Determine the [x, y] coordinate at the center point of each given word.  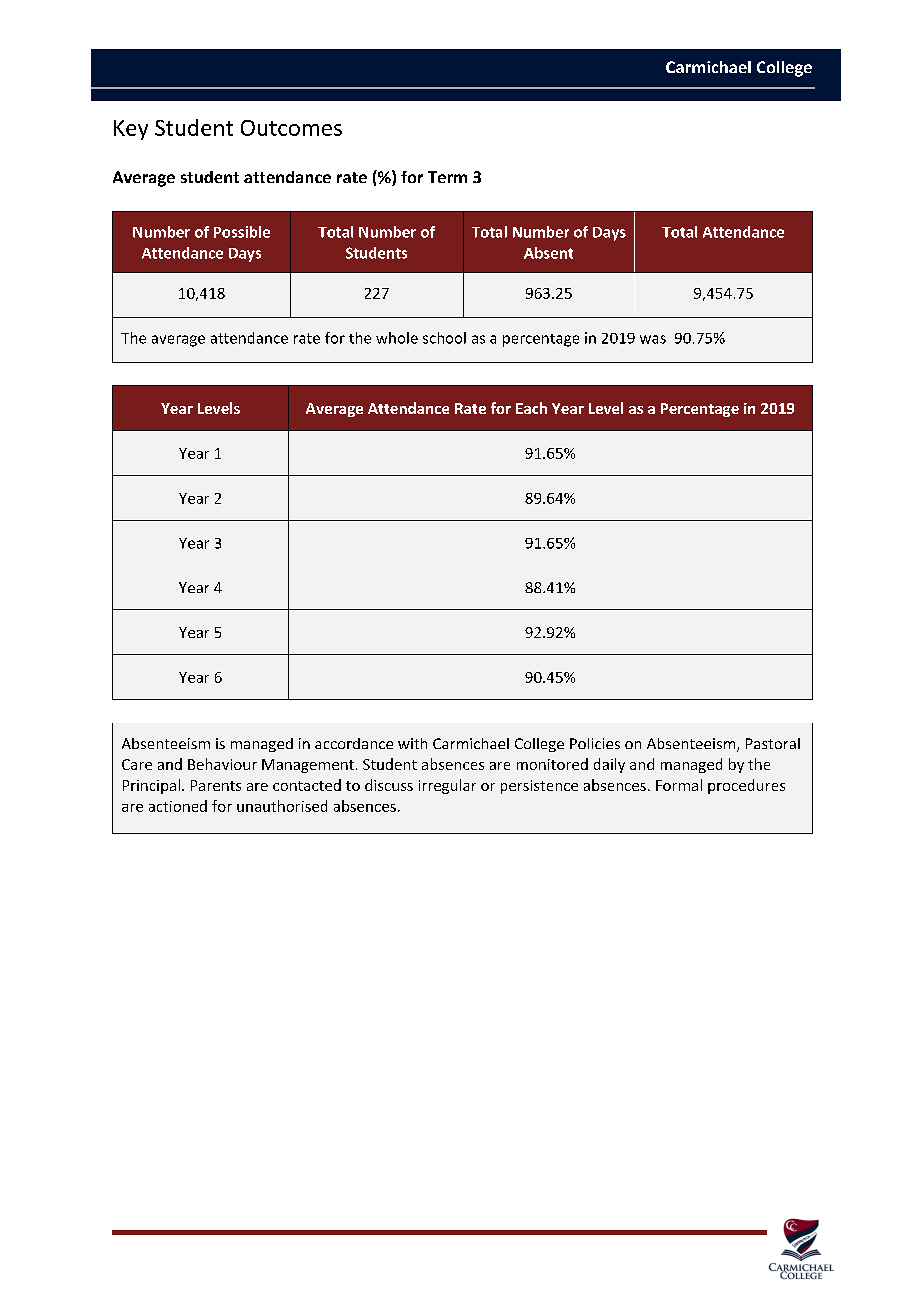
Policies [595, 743]
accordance [354, 743]
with [412, 743]
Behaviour [222, 764]
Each [531, 408]
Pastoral [773, 743]
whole [397, 338]
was [653, 339]
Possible [242, 232]
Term [447, 177]
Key [131, 130]
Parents [216, 785]
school [444, 338]
